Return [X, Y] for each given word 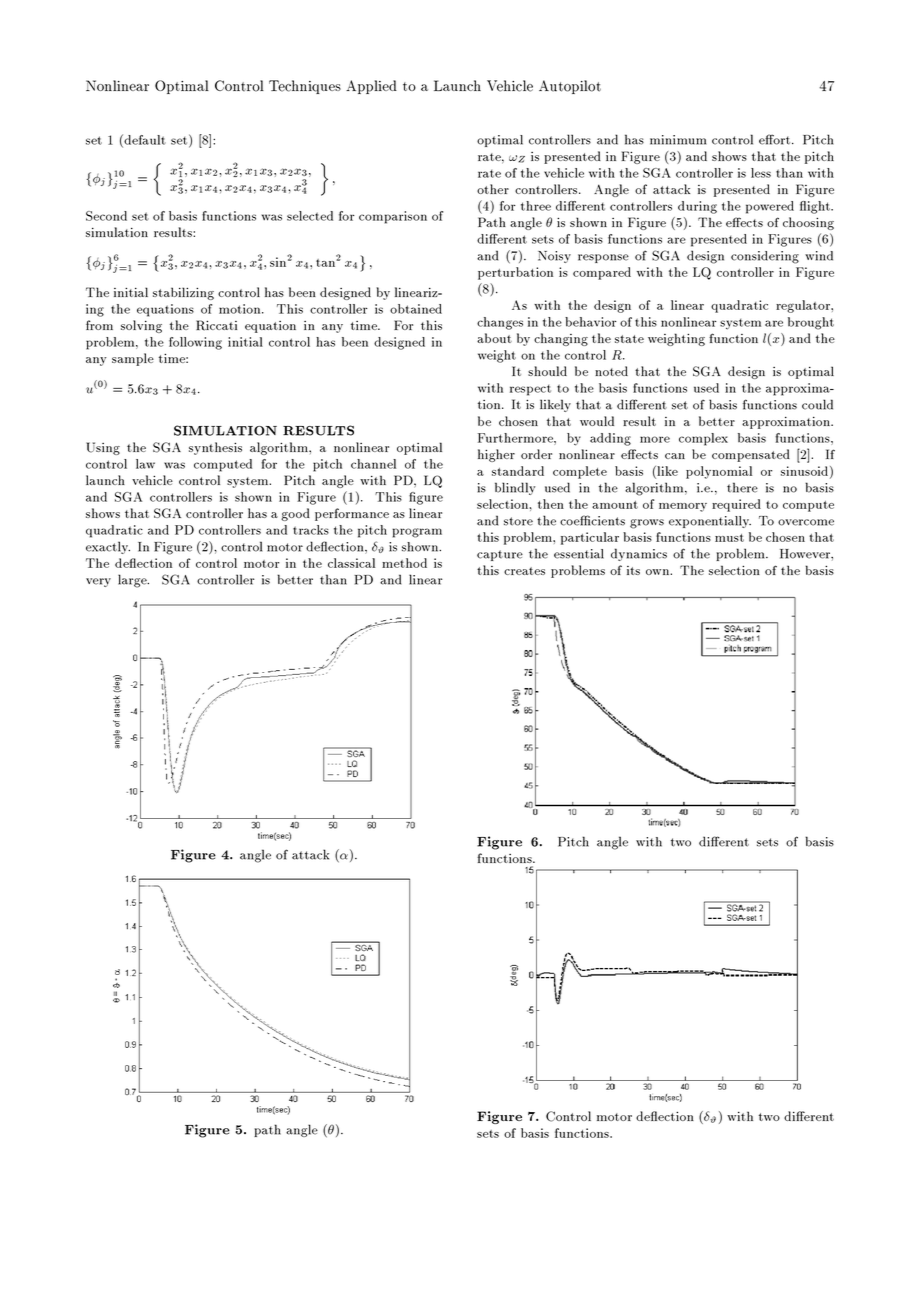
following [195, 343]
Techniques [305, 87]
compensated [751, 455]
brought [811, 323]
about [494, 338]
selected [310, 216]
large [133, 581]
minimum [678, 140]
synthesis [215, 448]
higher [496, 455]
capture [500, 555]
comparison [393, 217]
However [806, 554]
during [697, 207]
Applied [371, 87]
